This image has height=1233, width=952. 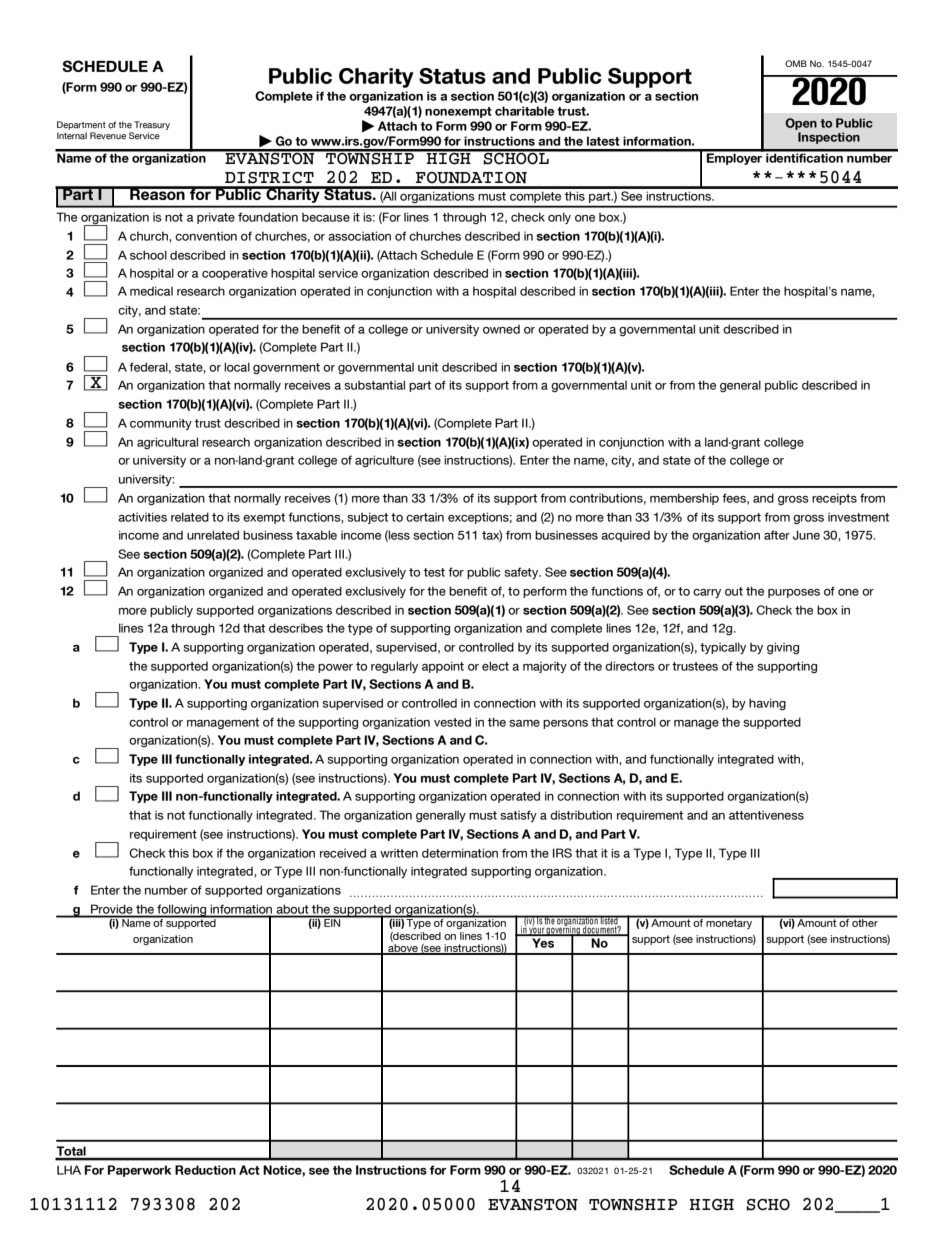 What do you see at coordinates (332, 922) in the image?
I see `EIN` at bounding box center [332, 922].
